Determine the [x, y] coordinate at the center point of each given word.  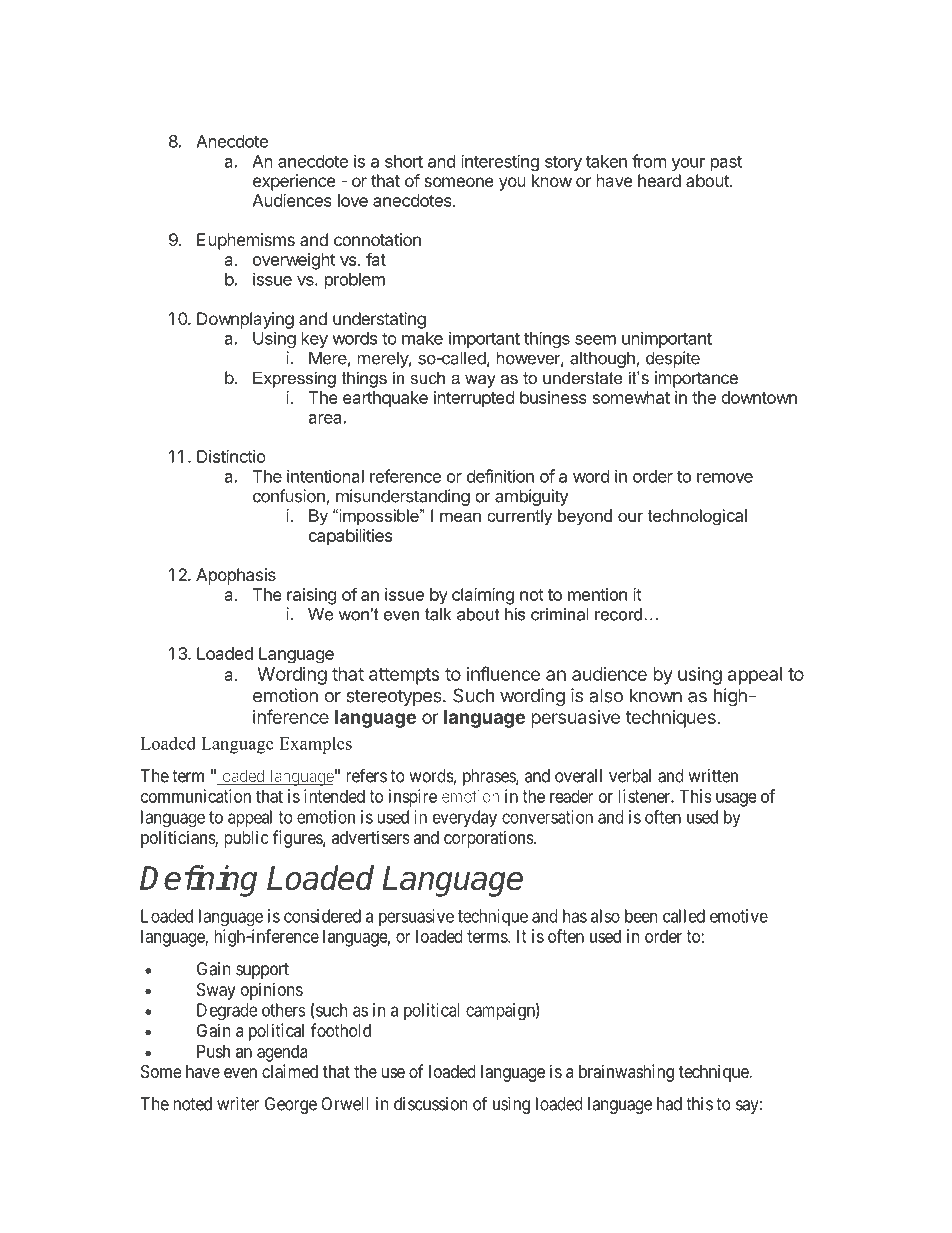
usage [736, 800]
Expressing [294, 379]
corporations [489, 839]
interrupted [474, 399]
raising [312, 596]
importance [696, 379]
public [246, 839]
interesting [500, 162]
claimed [290, 1071]
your [688, 164]
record [618, 614]
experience [294, 182]
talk [438, 614]
